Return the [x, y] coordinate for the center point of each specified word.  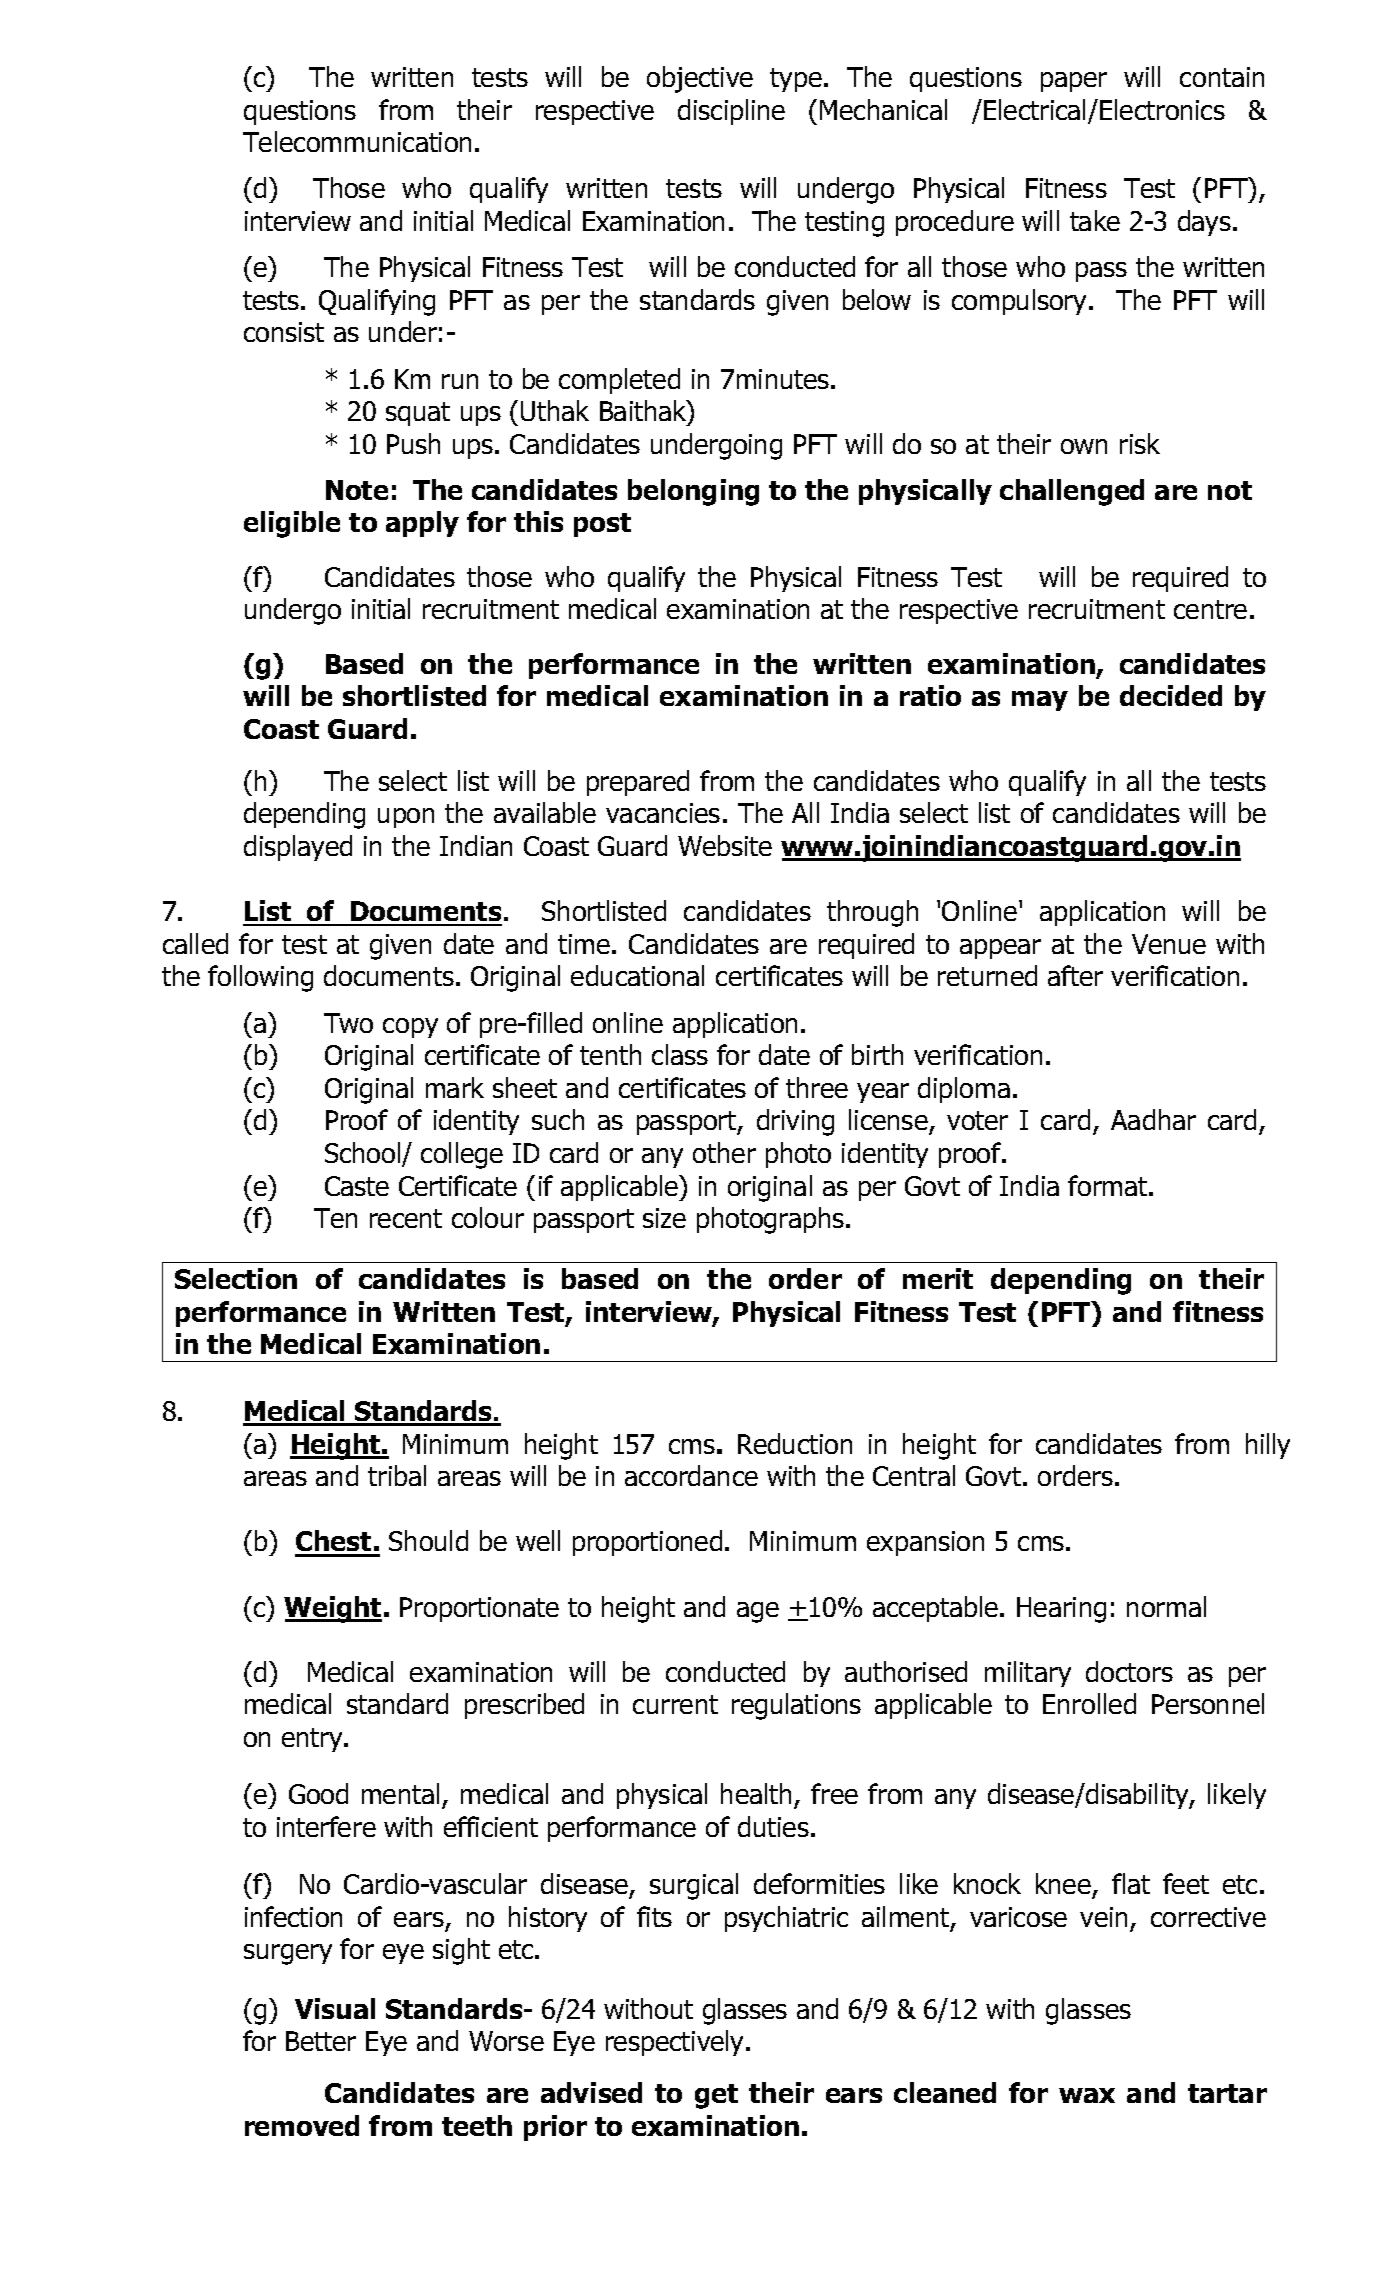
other [724, 1152]
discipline [731, 112]
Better [321, 2041]
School [364, 1154]
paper [1074, 82]
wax [1087, 2095]
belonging [693, 492]
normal [1166, 1606]
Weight [333, 1609]
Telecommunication [357, 141]
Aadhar [1153, 1119]
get [716, 2096]
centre [1210, 609]
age [758, 1612]
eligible [292, 524]
